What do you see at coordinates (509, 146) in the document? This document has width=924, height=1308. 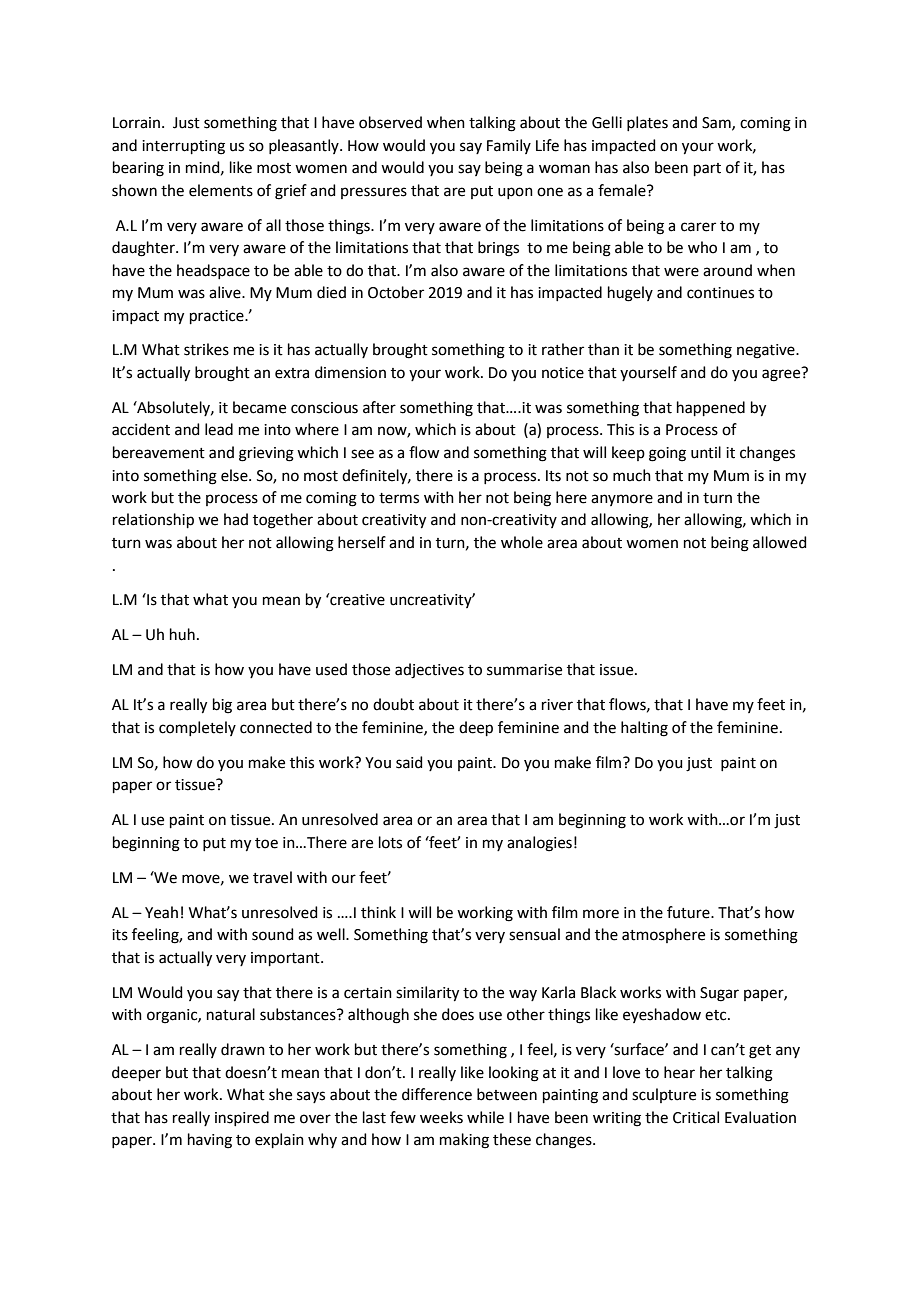 I see `Family` at bounding box center [509, 146].
